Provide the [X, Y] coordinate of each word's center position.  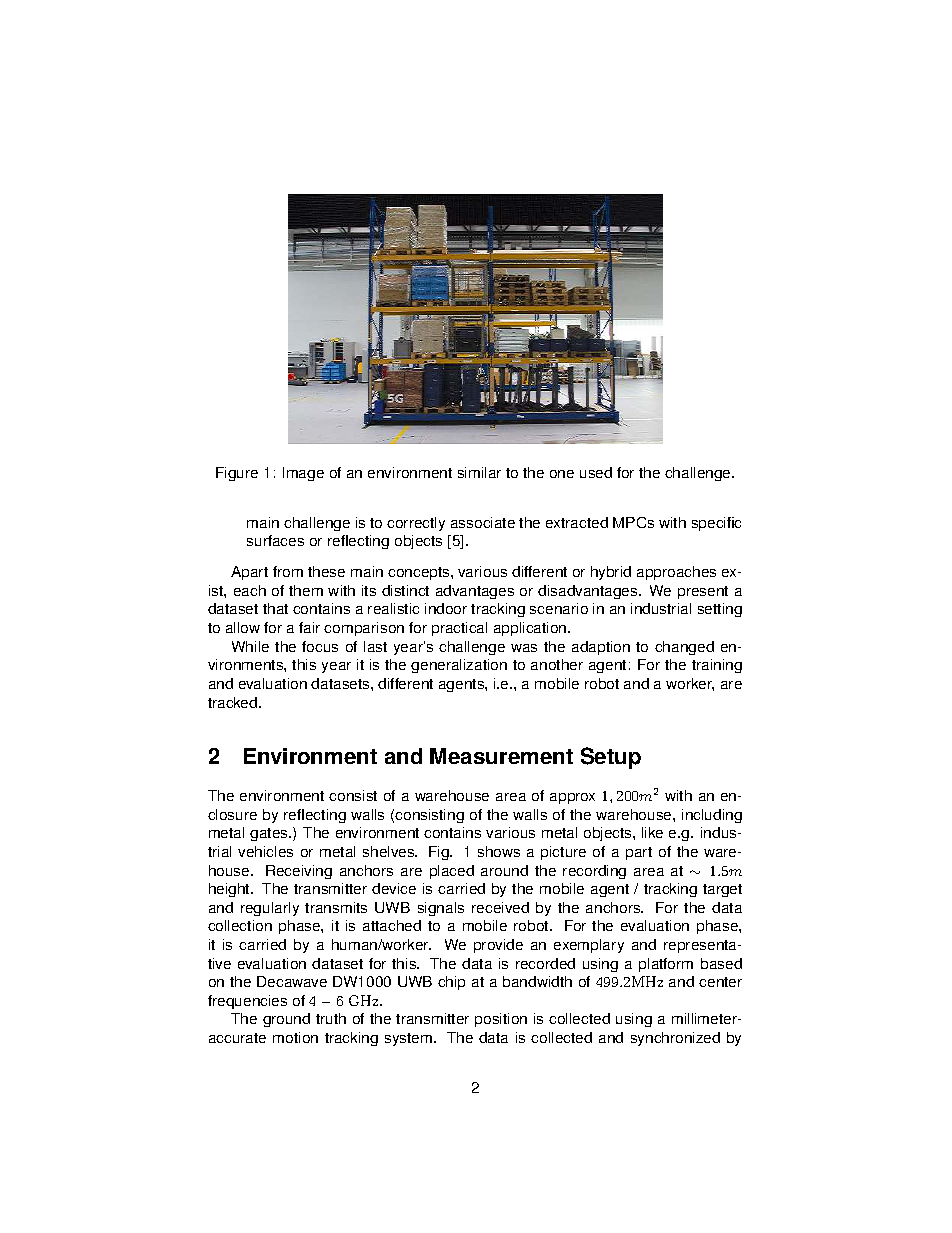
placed [452, 872]
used [596, 472]
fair [309, 627]
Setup [611, 758]
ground [286, 1020]
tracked [234, 702]
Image [303, 474]
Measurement [501, 756]
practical [459, 629]
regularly [270, 909]
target [722, 890]
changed [684, 648]
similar [479, 472]
